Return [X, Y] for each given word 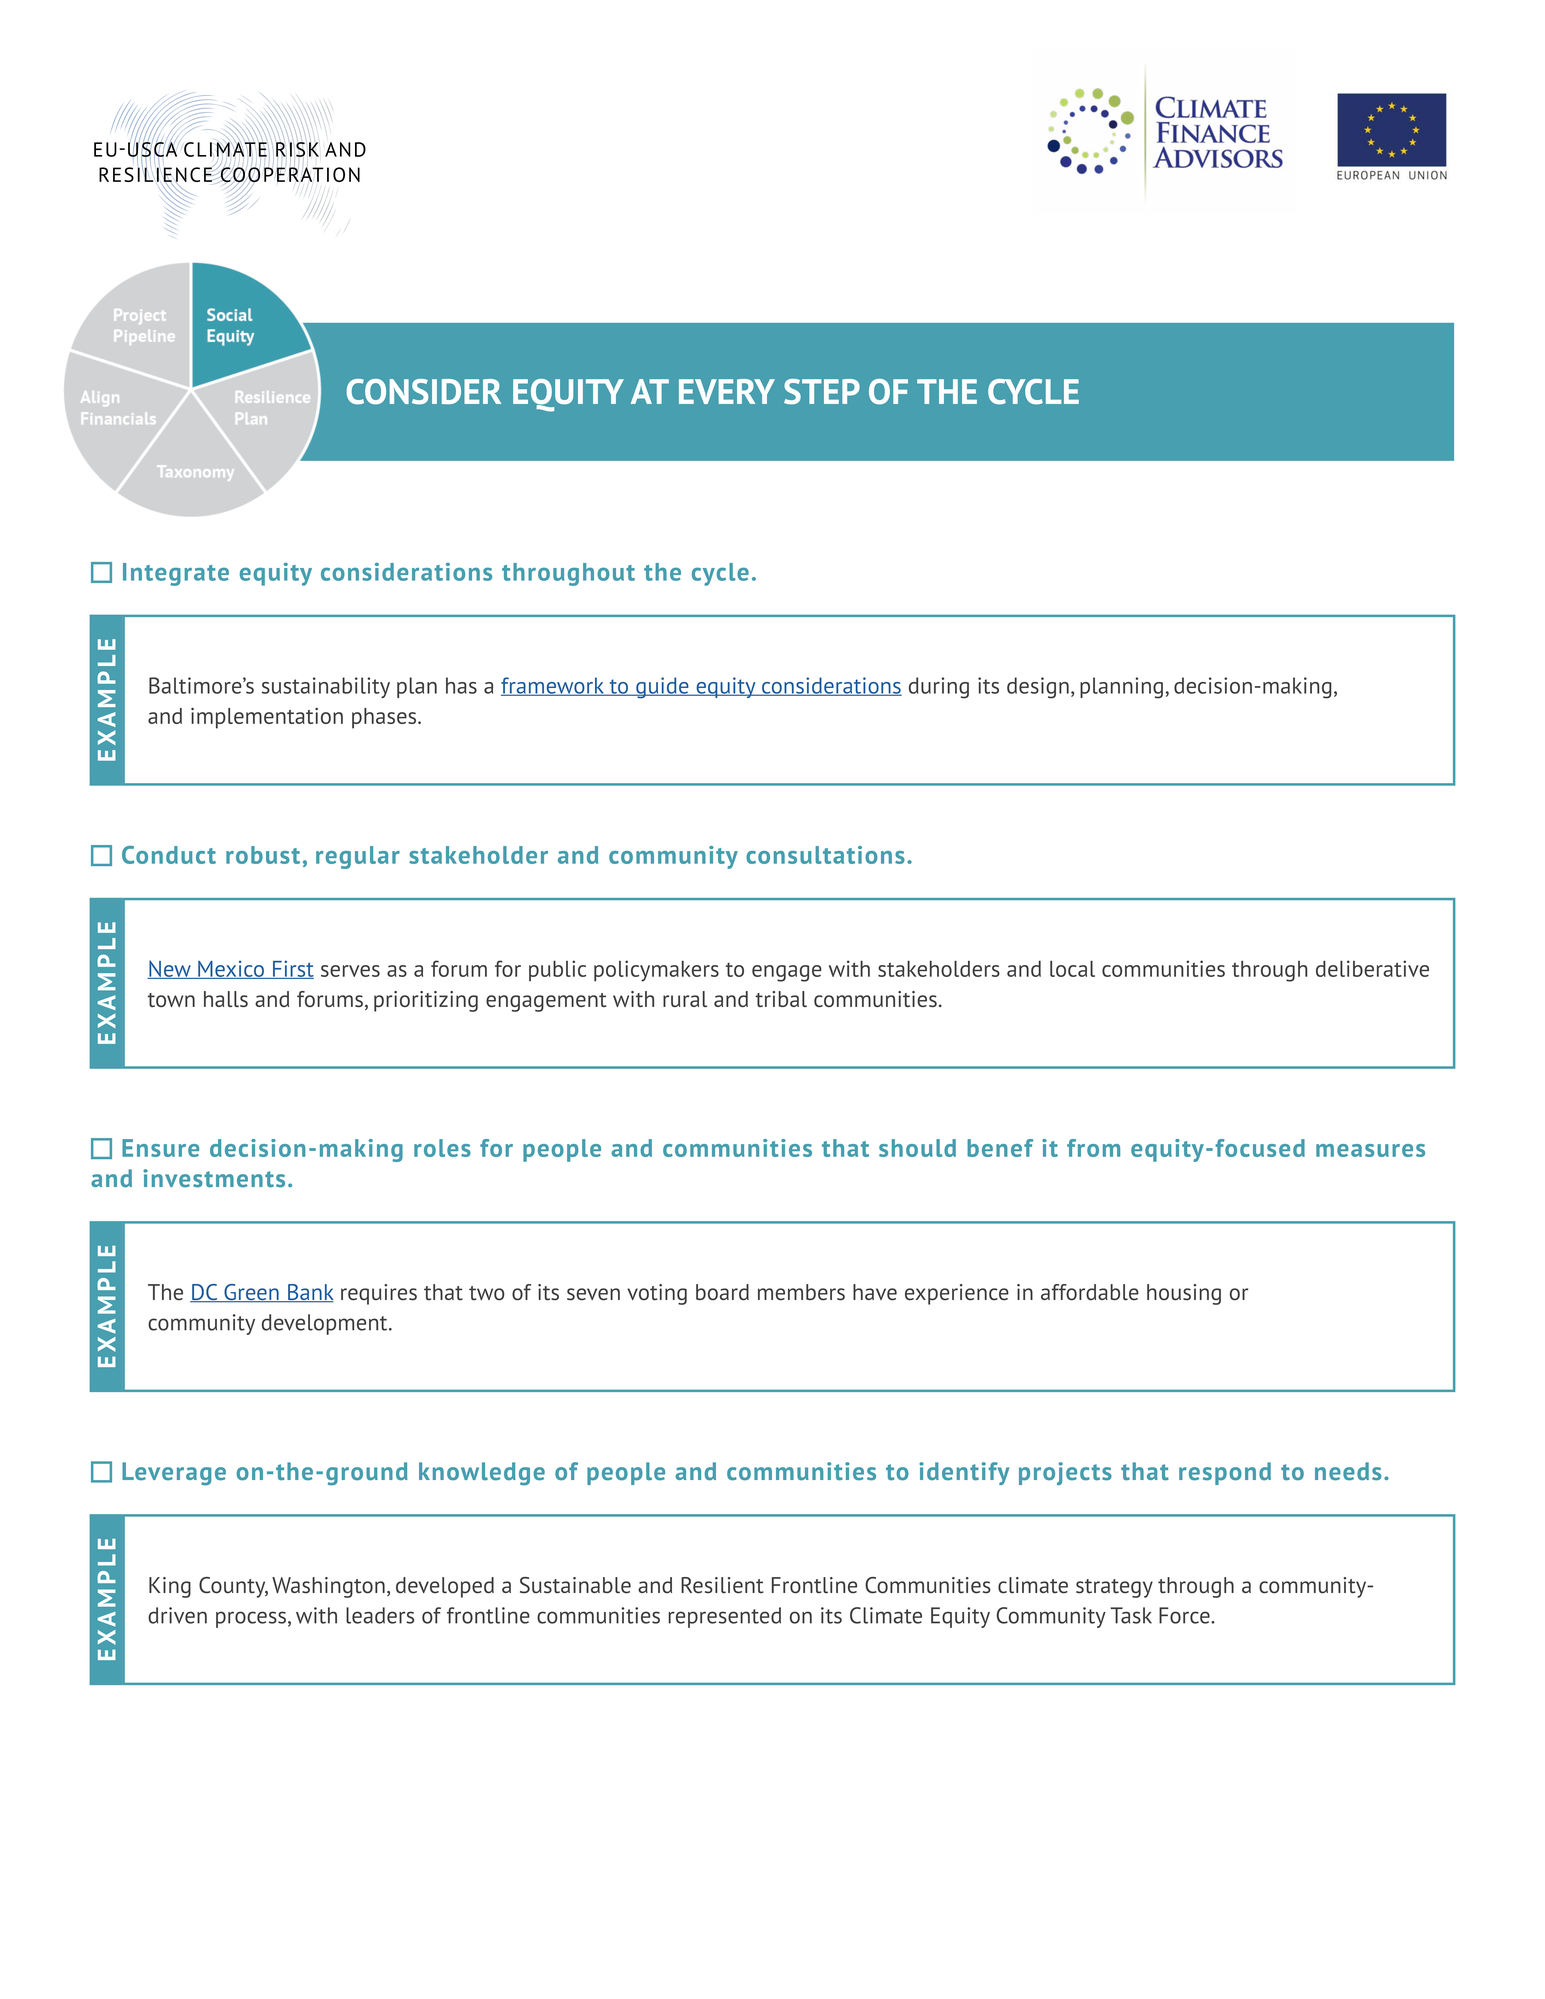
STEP [822, 392]
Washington [328, 1587]
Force [1185, 1615]
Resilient [722, 1585]
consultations [825, 855]
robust [263, 855]
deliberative [1372, 968]
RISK [297, 150]
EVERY [727, 391]
